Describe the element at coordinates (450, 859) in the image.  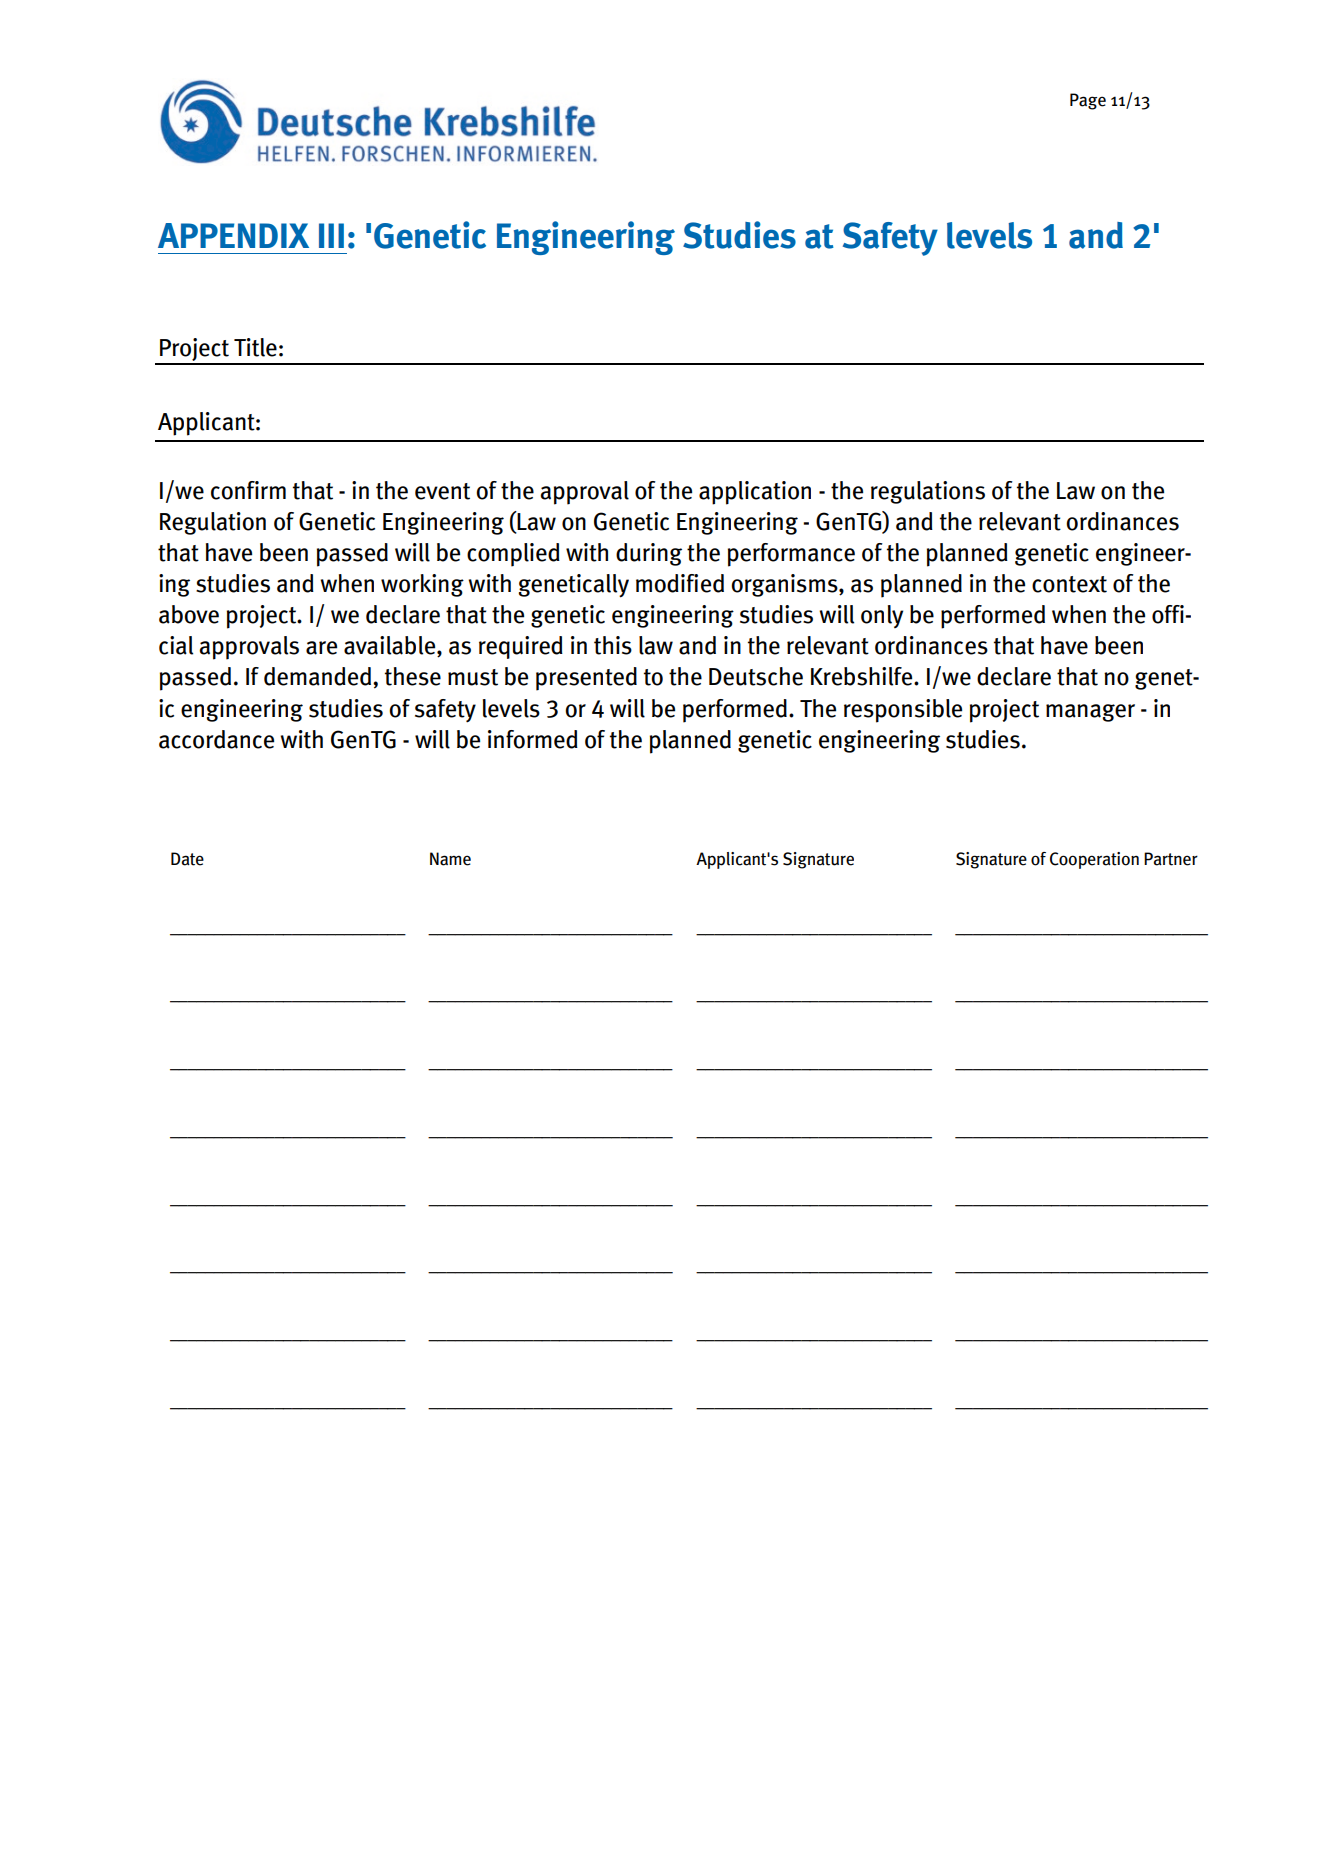
I see `Name` at that location.
